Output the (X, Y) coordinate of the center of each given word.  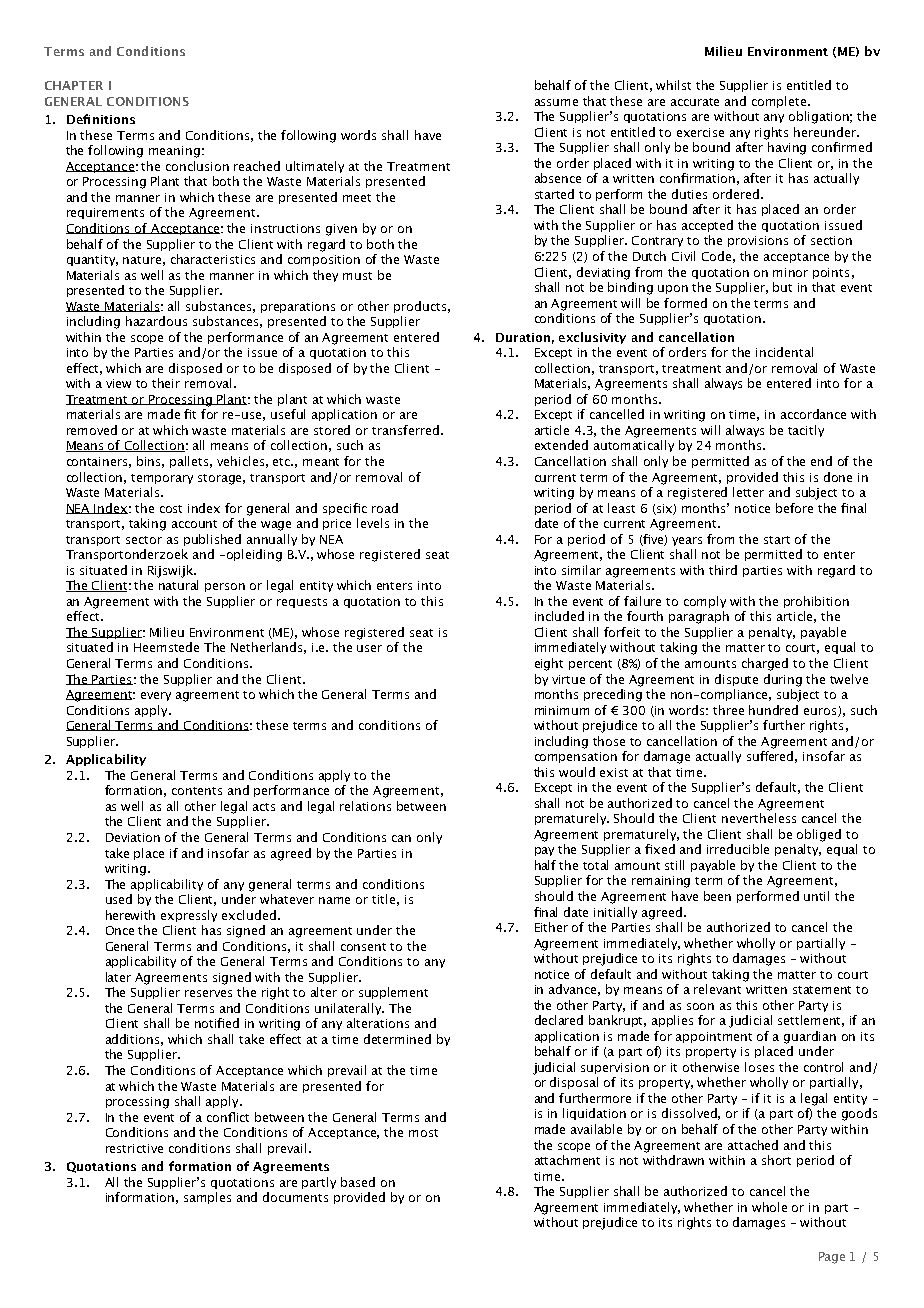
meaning (174, 152)
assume (556, 102)
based (358, 1182)
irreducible (738, 849)
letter (748, 492)
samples (207, 1198)
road (385, 508)
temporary (162, 479)
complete (780, 102)
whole (769, 1207)
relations (365, 806)
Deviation (133, 837)
